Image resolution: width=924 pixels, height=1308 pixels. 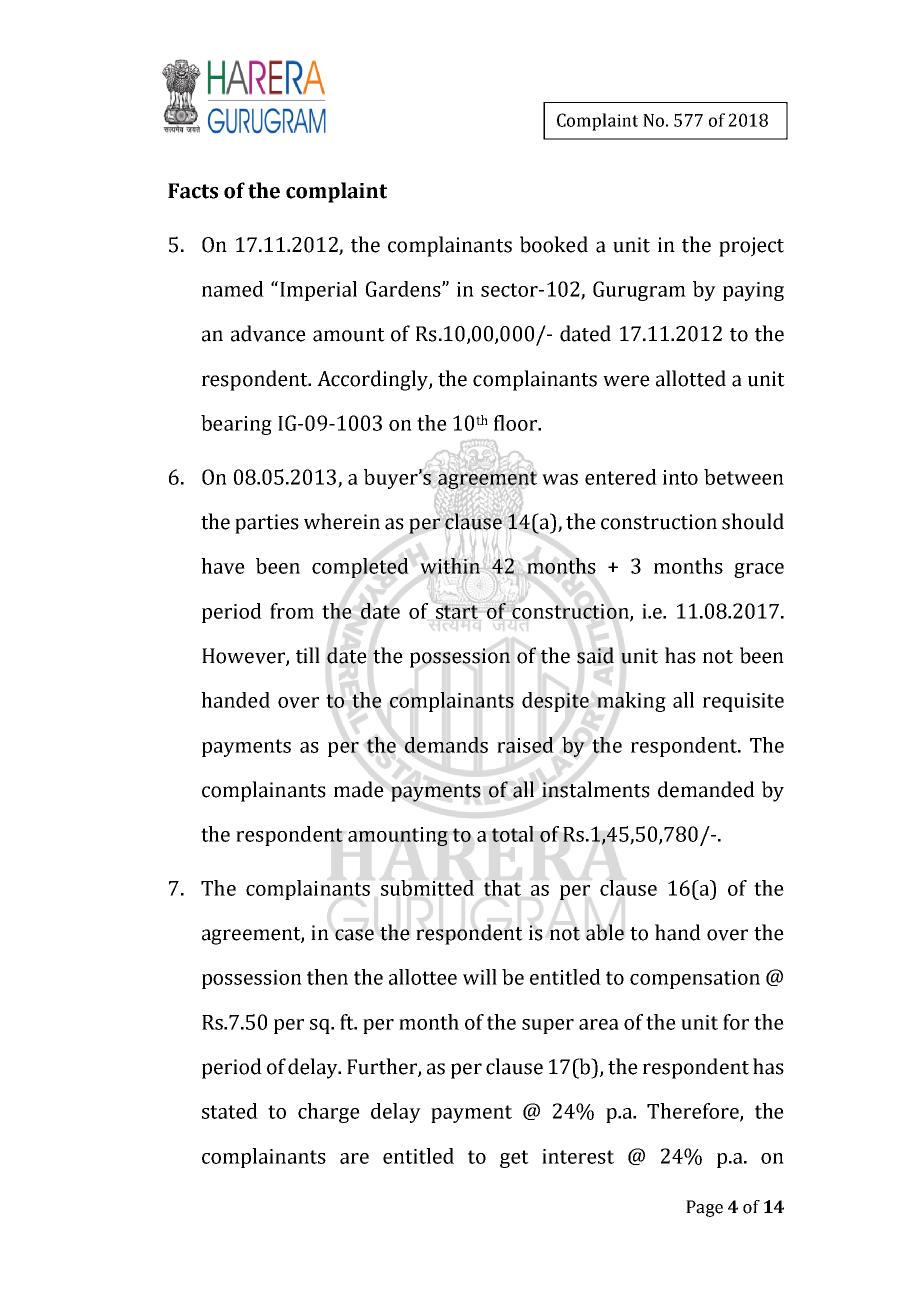 I want to click on project, so click(x=751, y=247).
